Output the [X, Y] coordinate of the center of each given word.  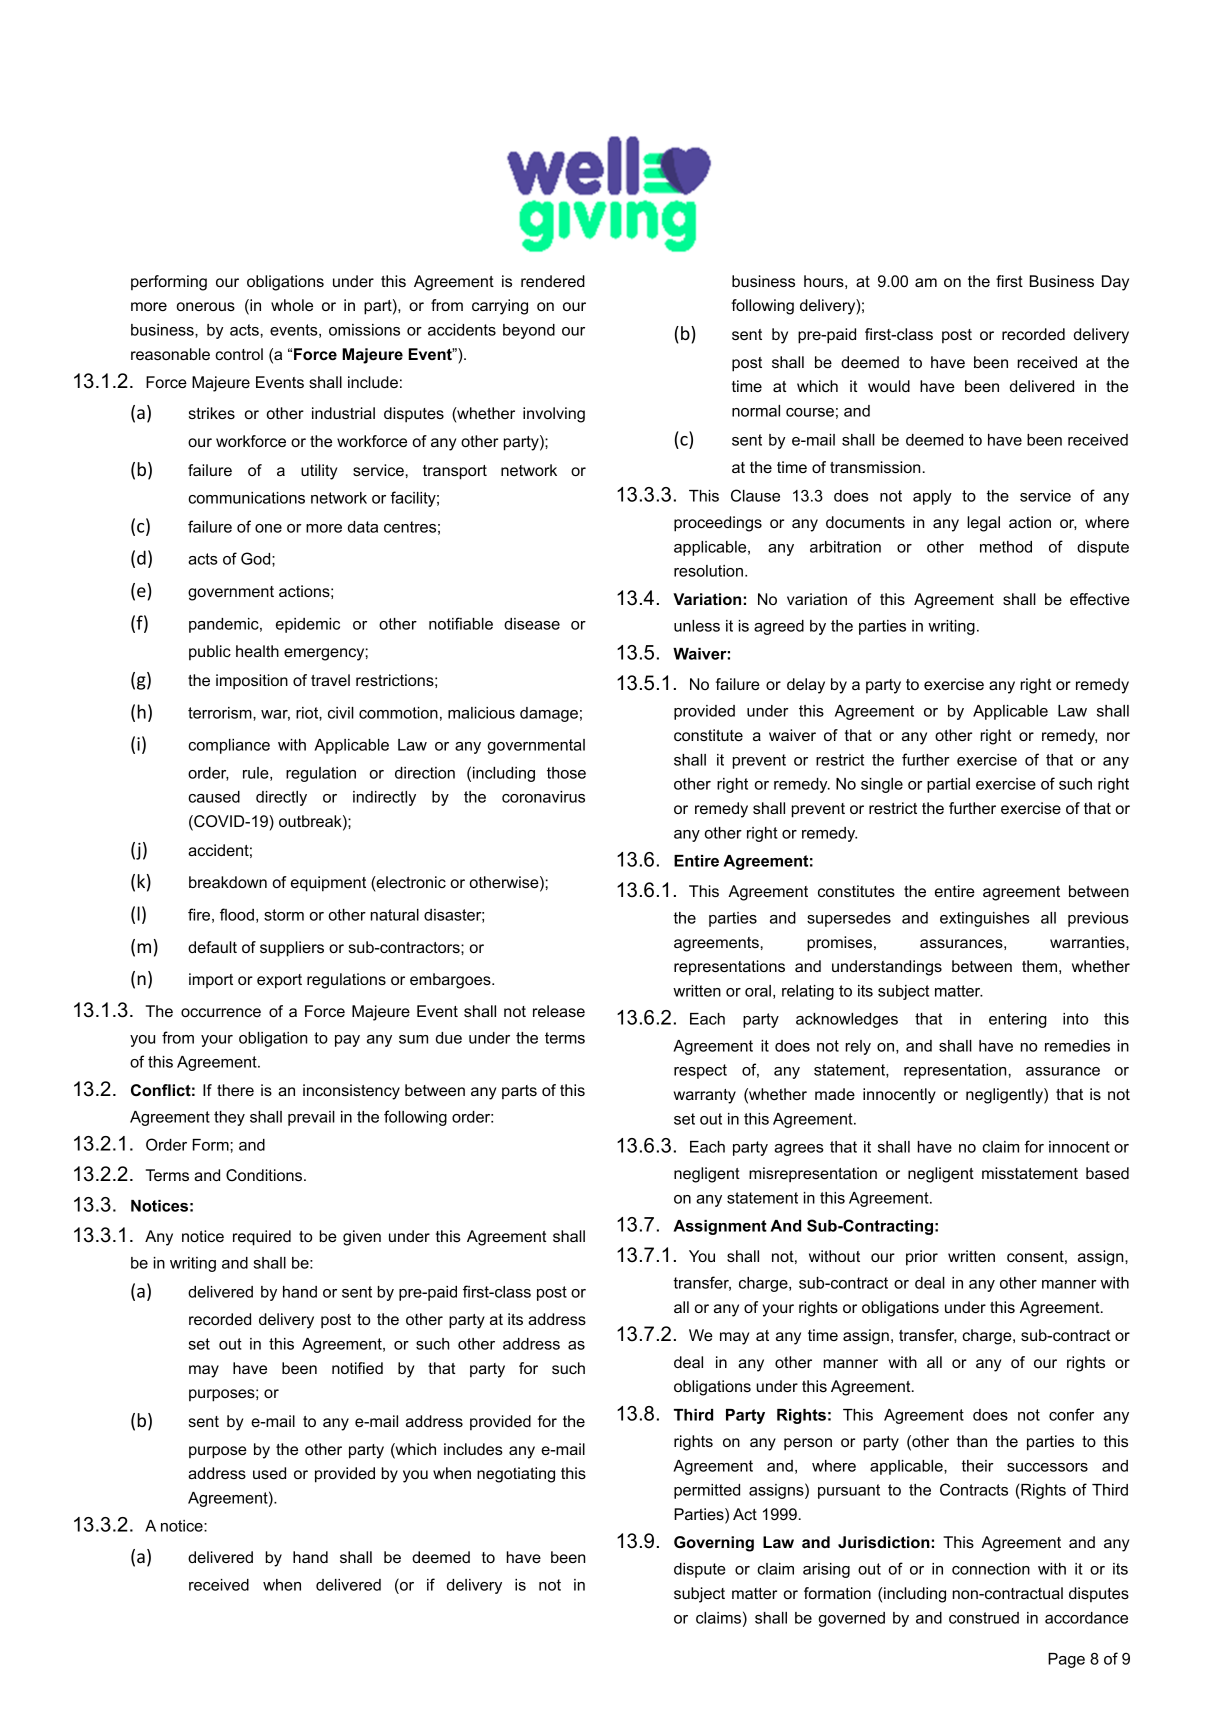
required [262, 1238]
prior [922, 1258]
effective [1100, 599]
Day [1115, 283]
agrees [798, 1150]
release [559, 1011]
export [279, 981]
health [257, 651]
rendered [553, 281]
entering [1018, 1020]
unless [697, 626]
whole [292, 305]
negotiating [516, 1475]
